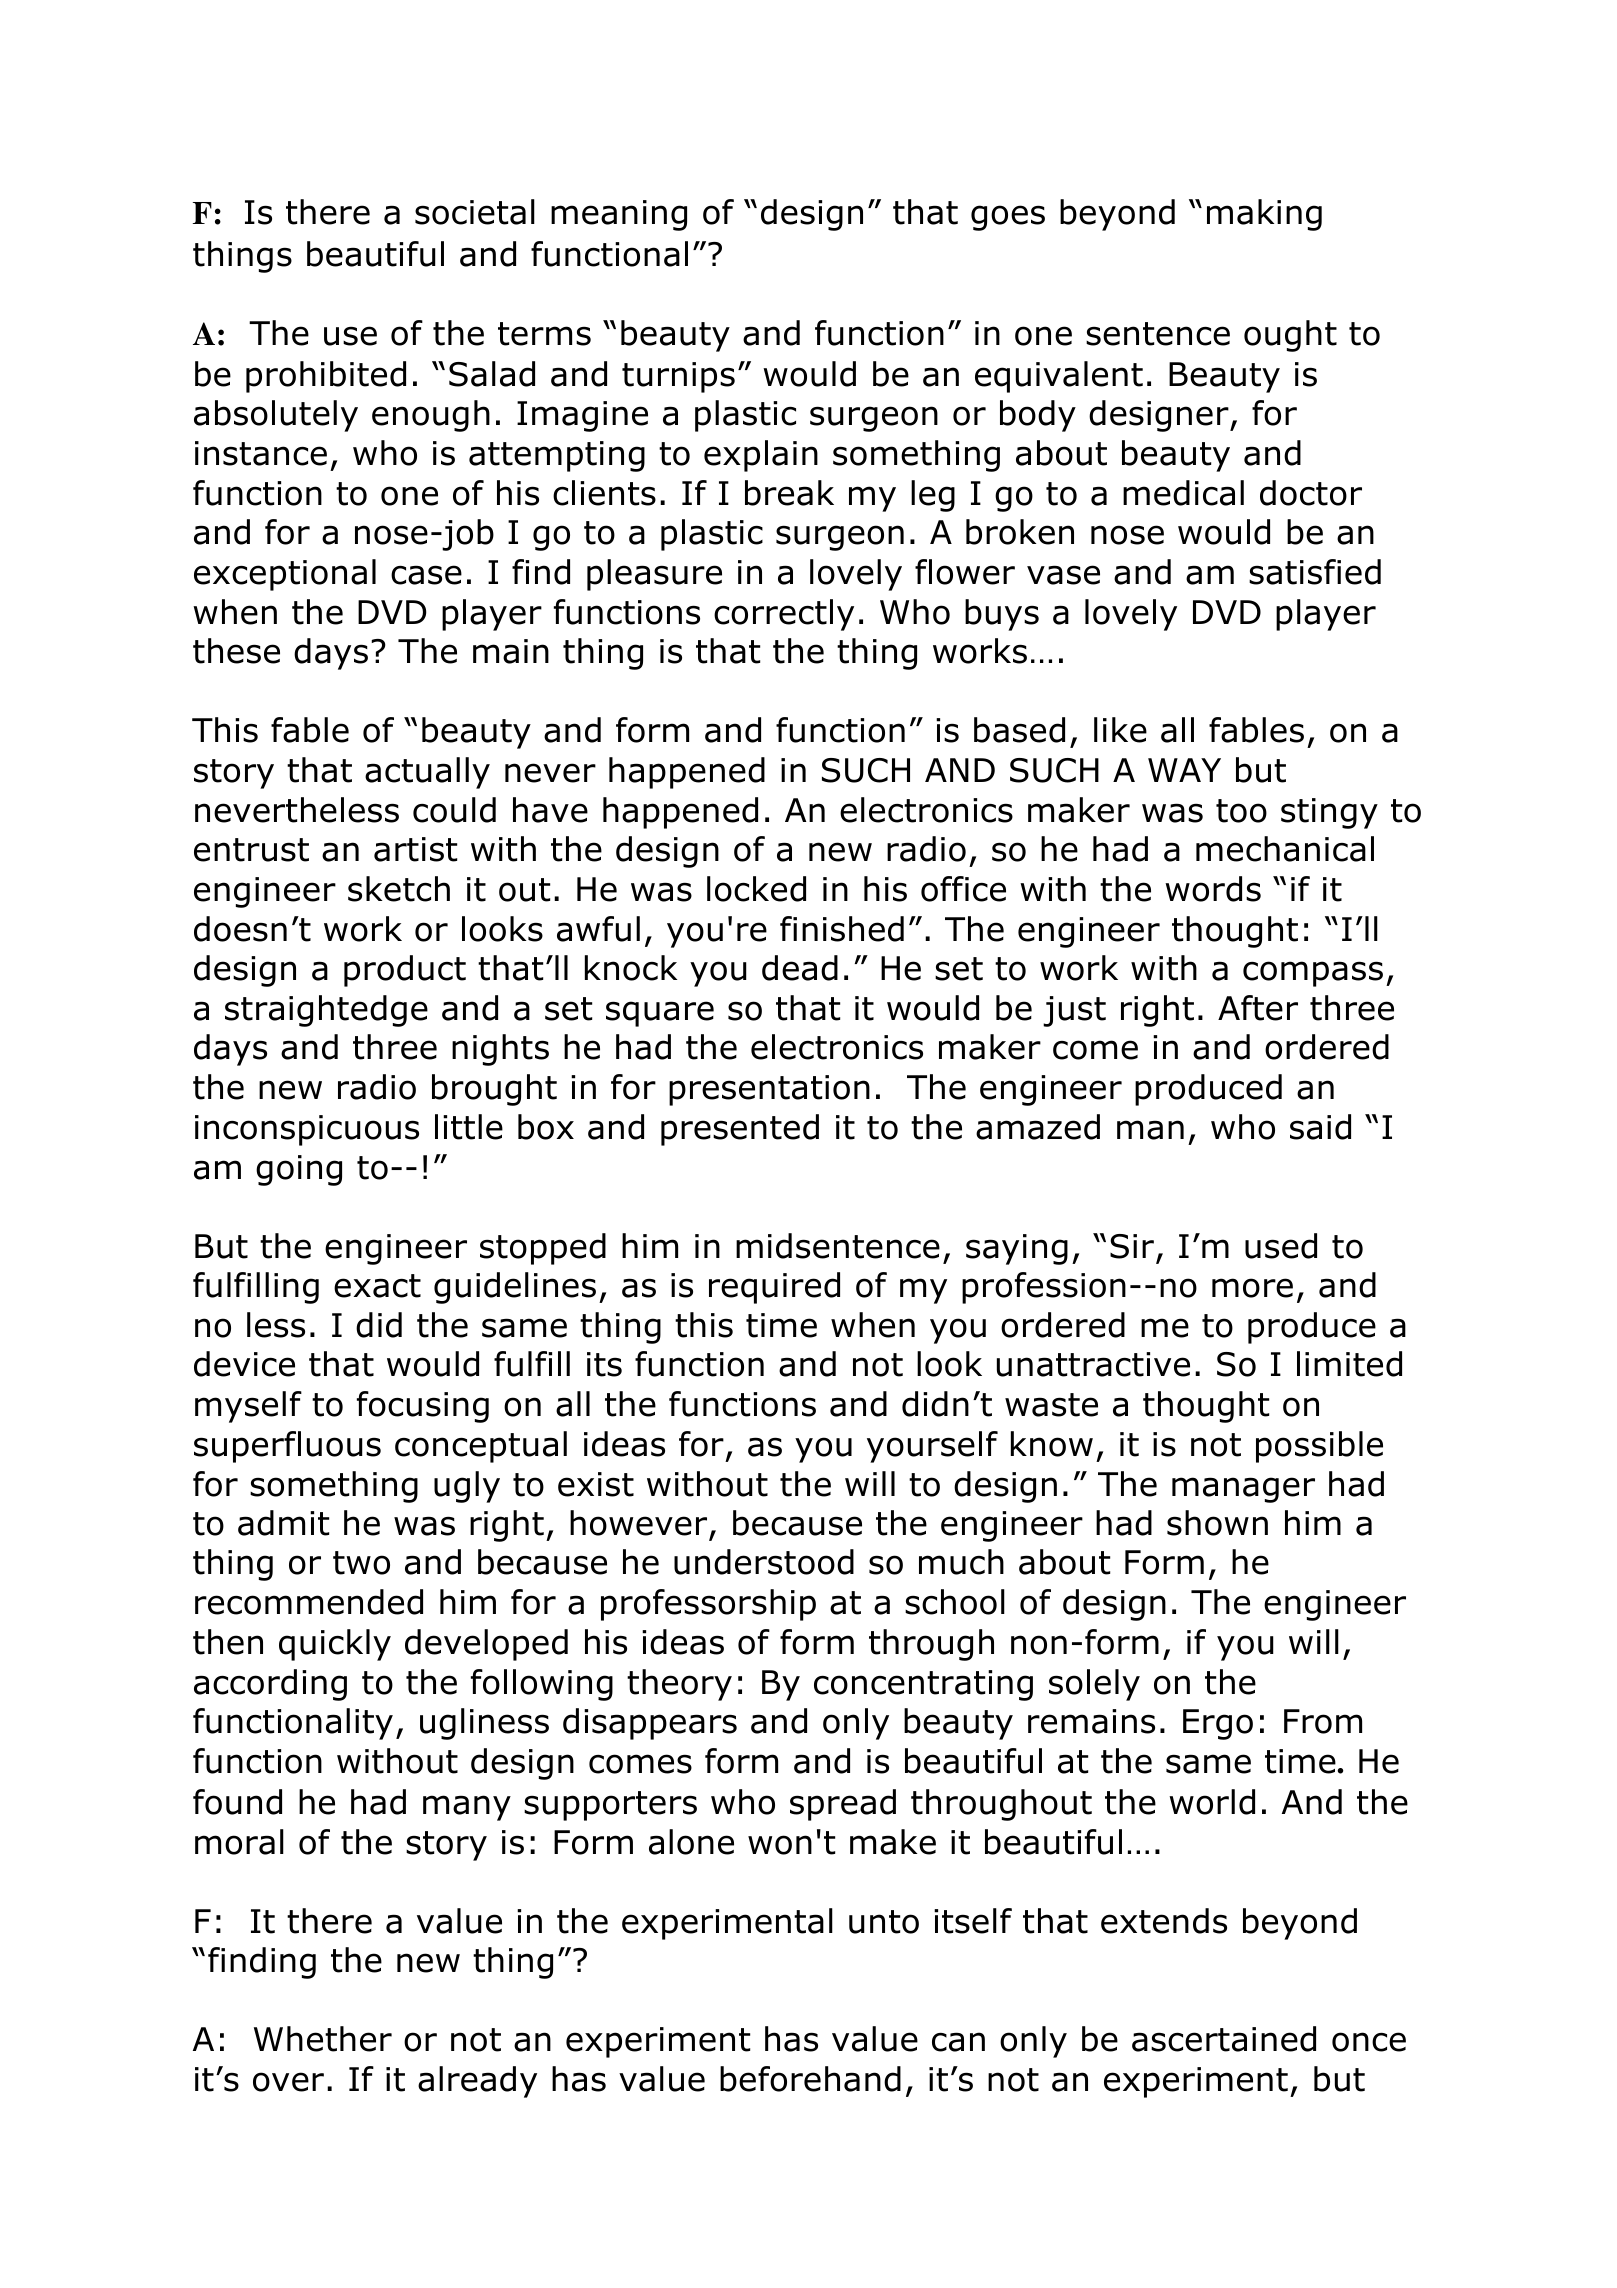 The width and height of the document is (1617, 2288). I want to click on making, so click(1264, 215).
